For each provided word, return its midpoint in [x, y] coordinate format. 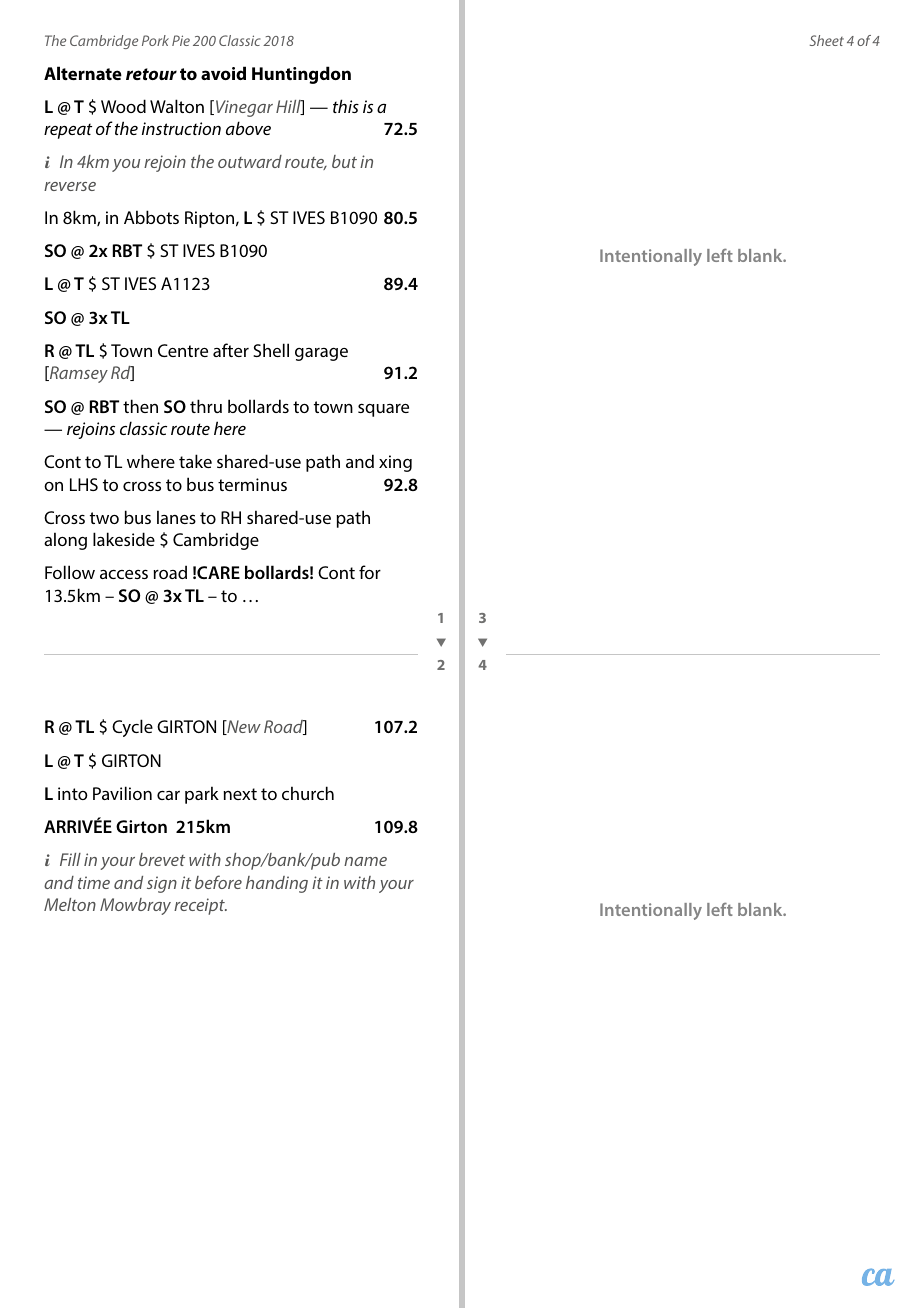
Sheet [827, 40]
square [383, 410]
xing [395, 463]
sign [162, 884]
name [365, 861]
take [195, 461]
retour [151, 74]
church [308, 793]
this [346, 106]
